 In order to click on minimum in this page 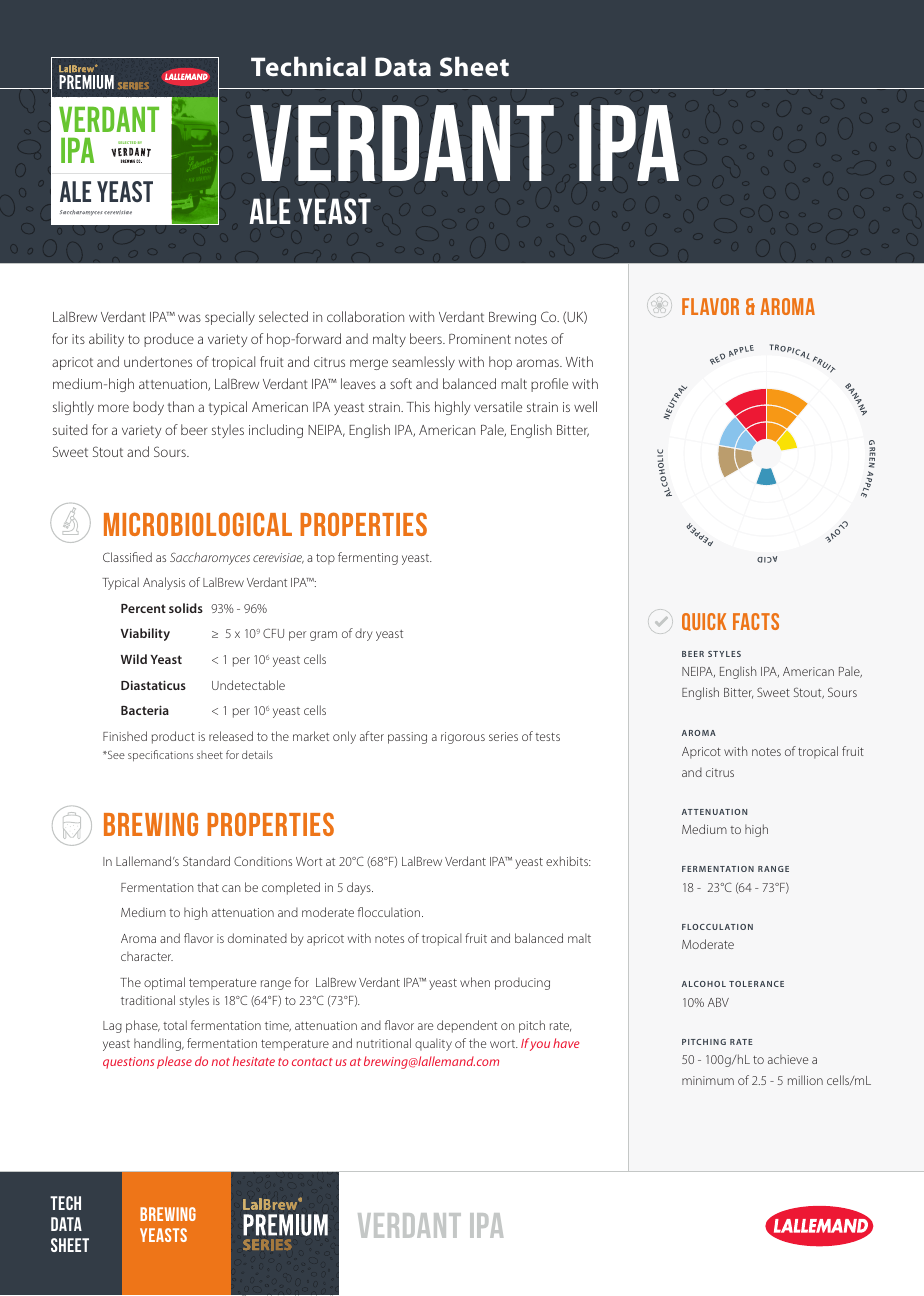, I will do `click(708, 1080)`.
